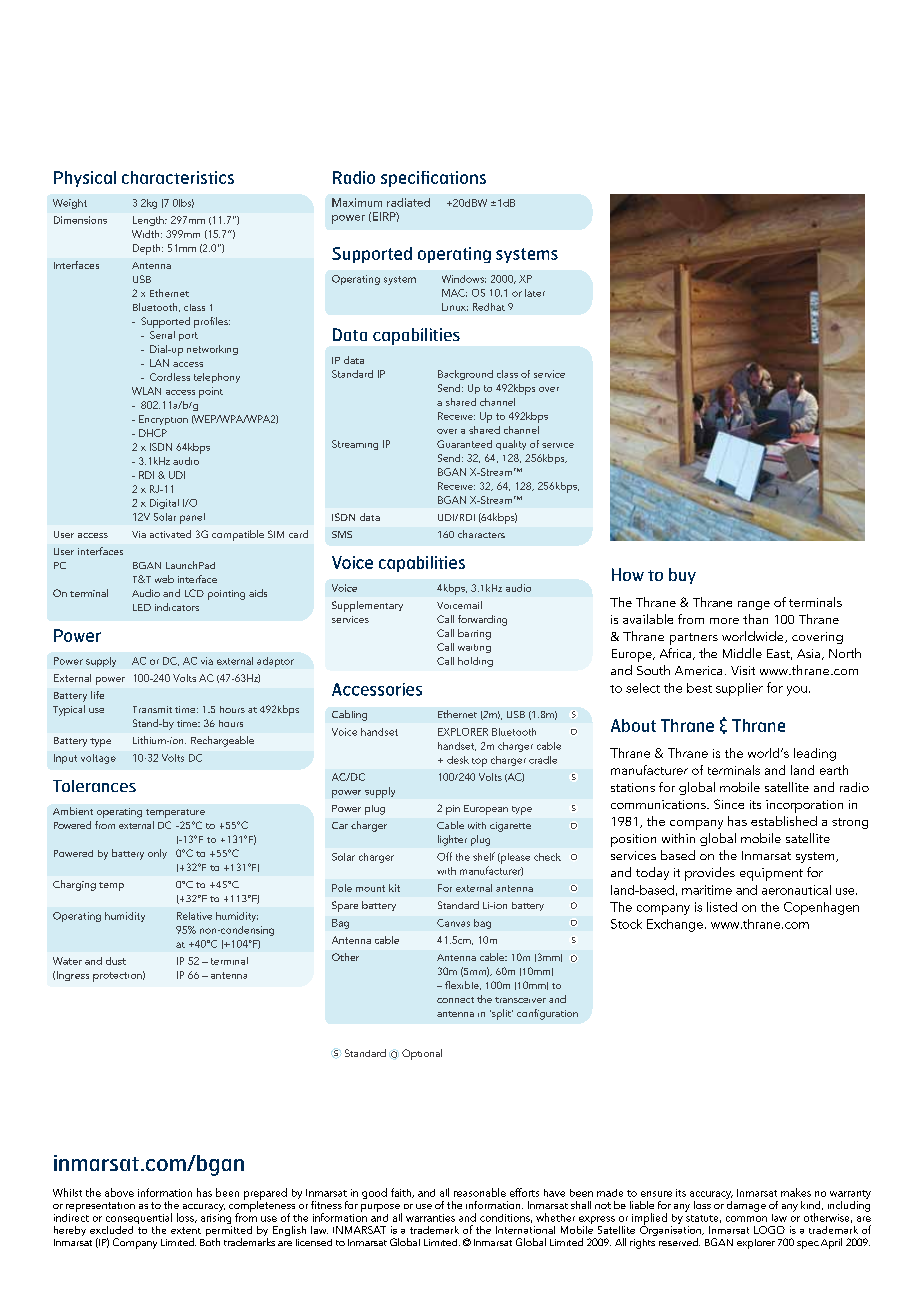 The image size is (924, 1308). I want to click on later, so click(535, 293).
